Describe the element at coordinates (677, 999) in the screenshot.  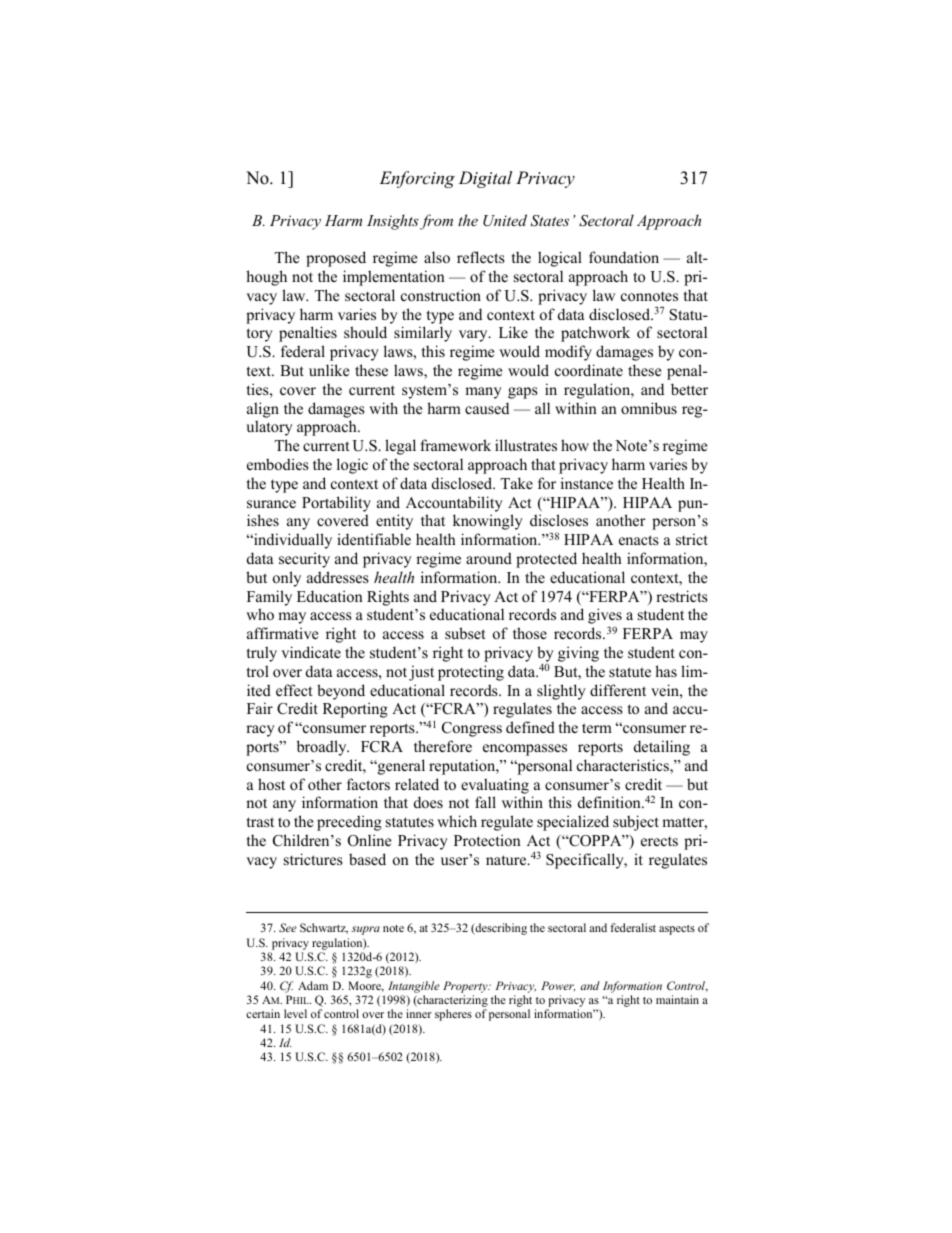
I see `maintain` at that location.
